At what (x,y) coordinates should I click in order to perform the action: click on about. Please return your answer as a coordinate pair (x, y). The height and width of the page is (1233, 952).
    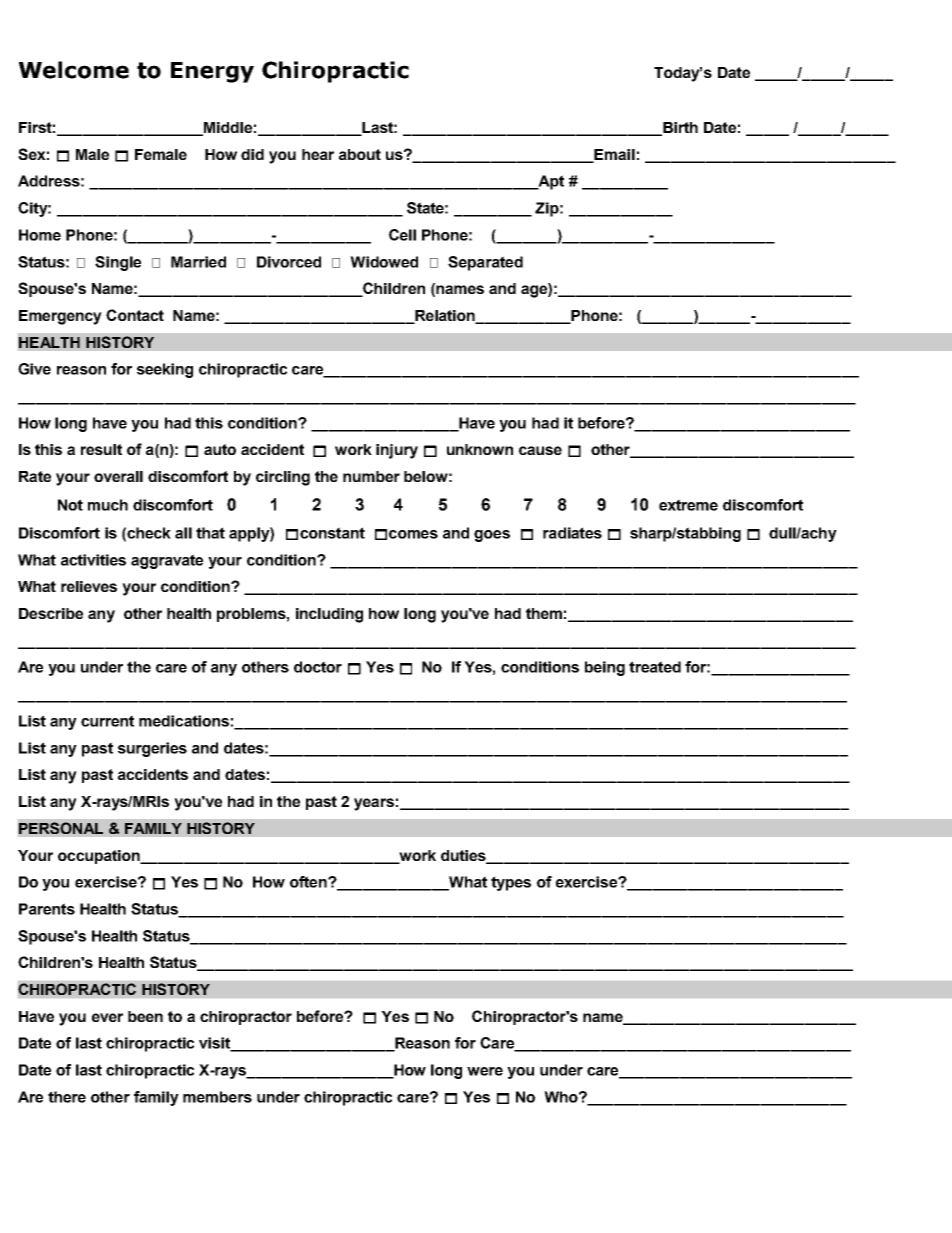
    Looking at the image, I should click on (360, 154).
